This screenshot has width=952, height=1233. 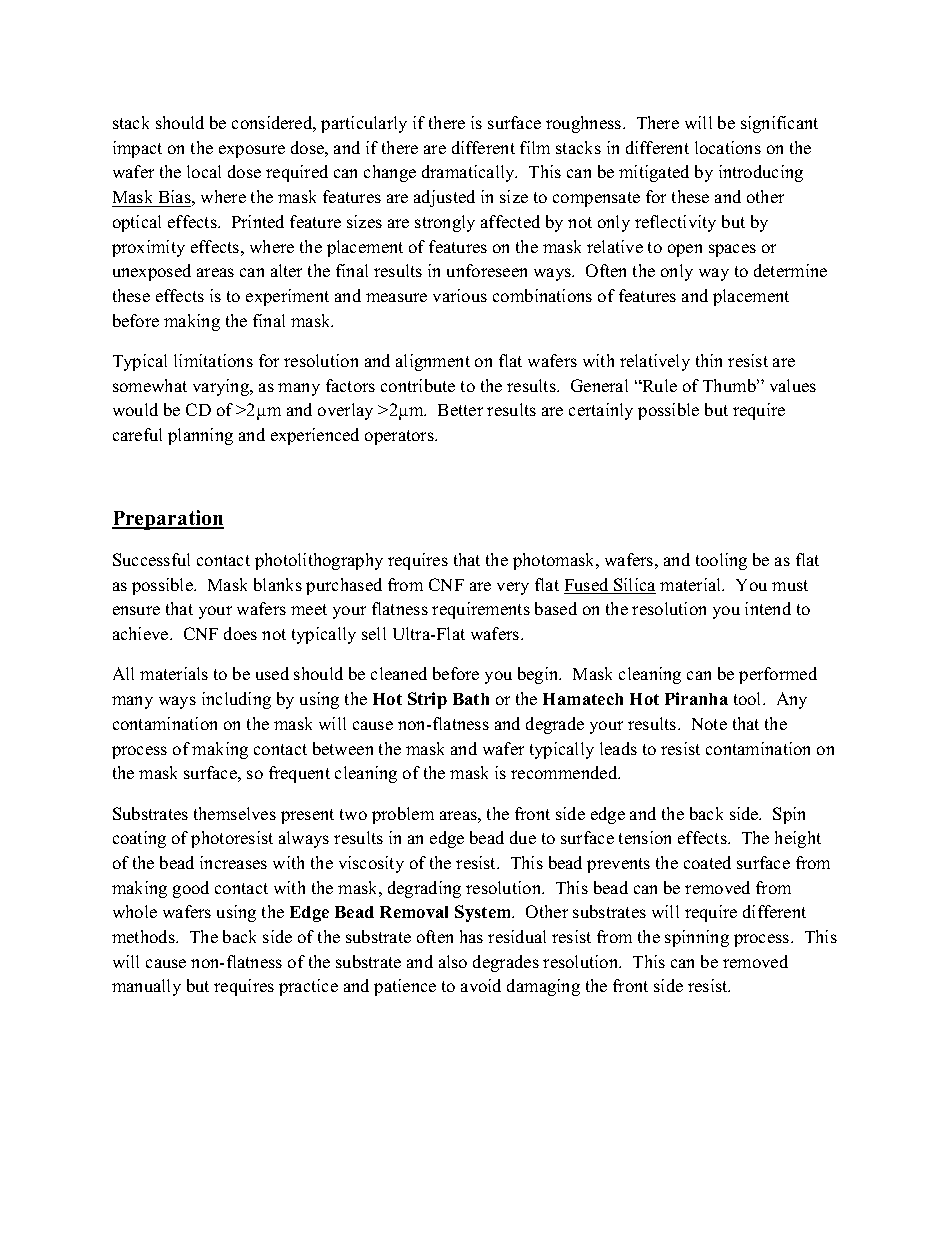 What do you see at coordinates (200, 436) in the screenshot?
I see `planning` at bounding box center [200, 436].
